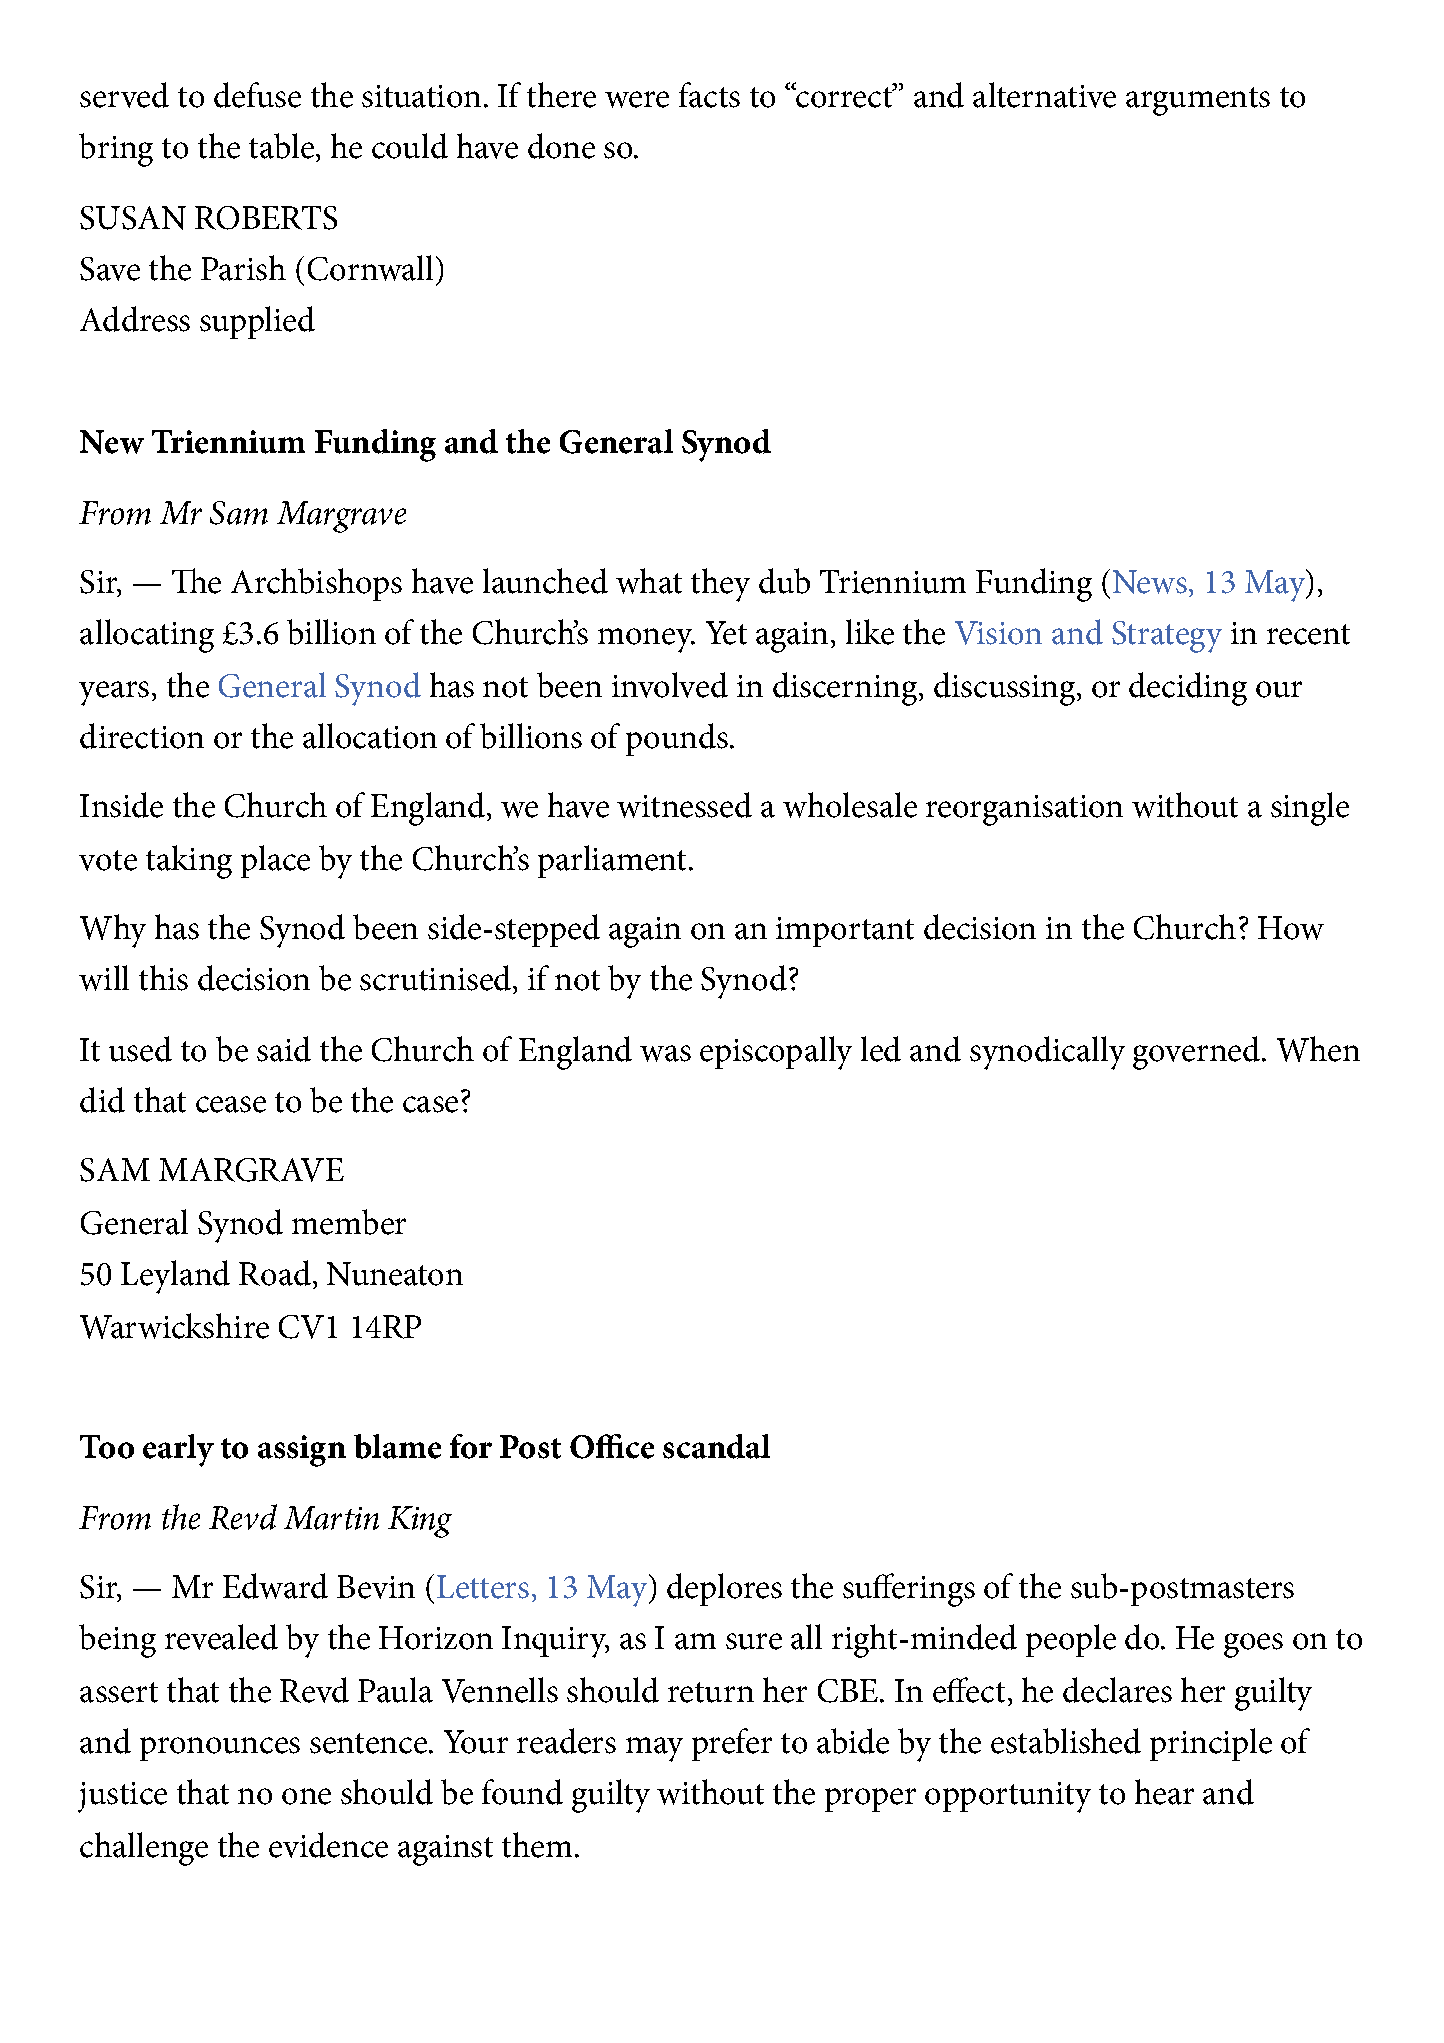  What do you see at coordinates (709, 95) in the image?
I see `facts` at bounding box center [709, 95].
